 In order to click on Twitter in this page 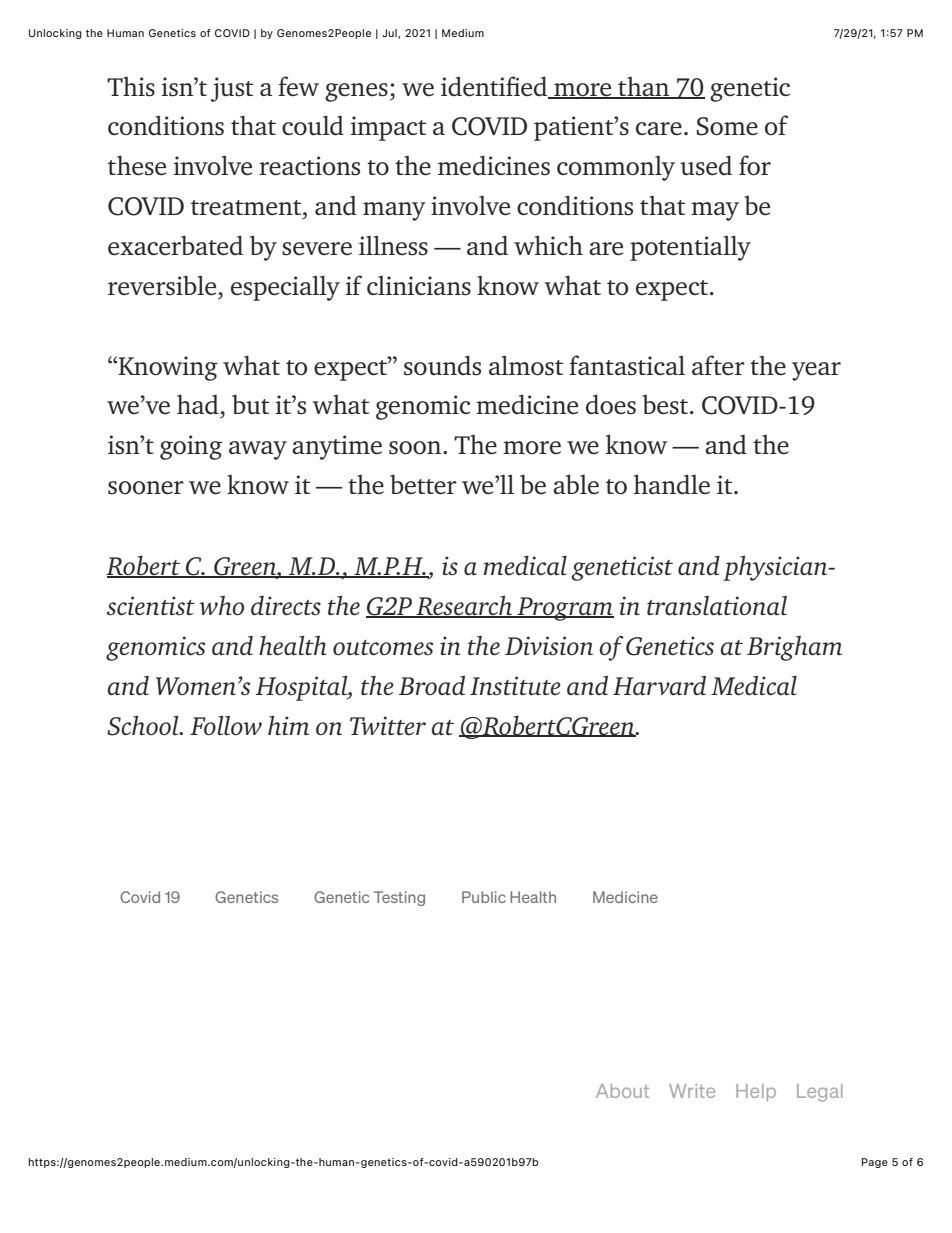, I will do `click(388, 725)`.
